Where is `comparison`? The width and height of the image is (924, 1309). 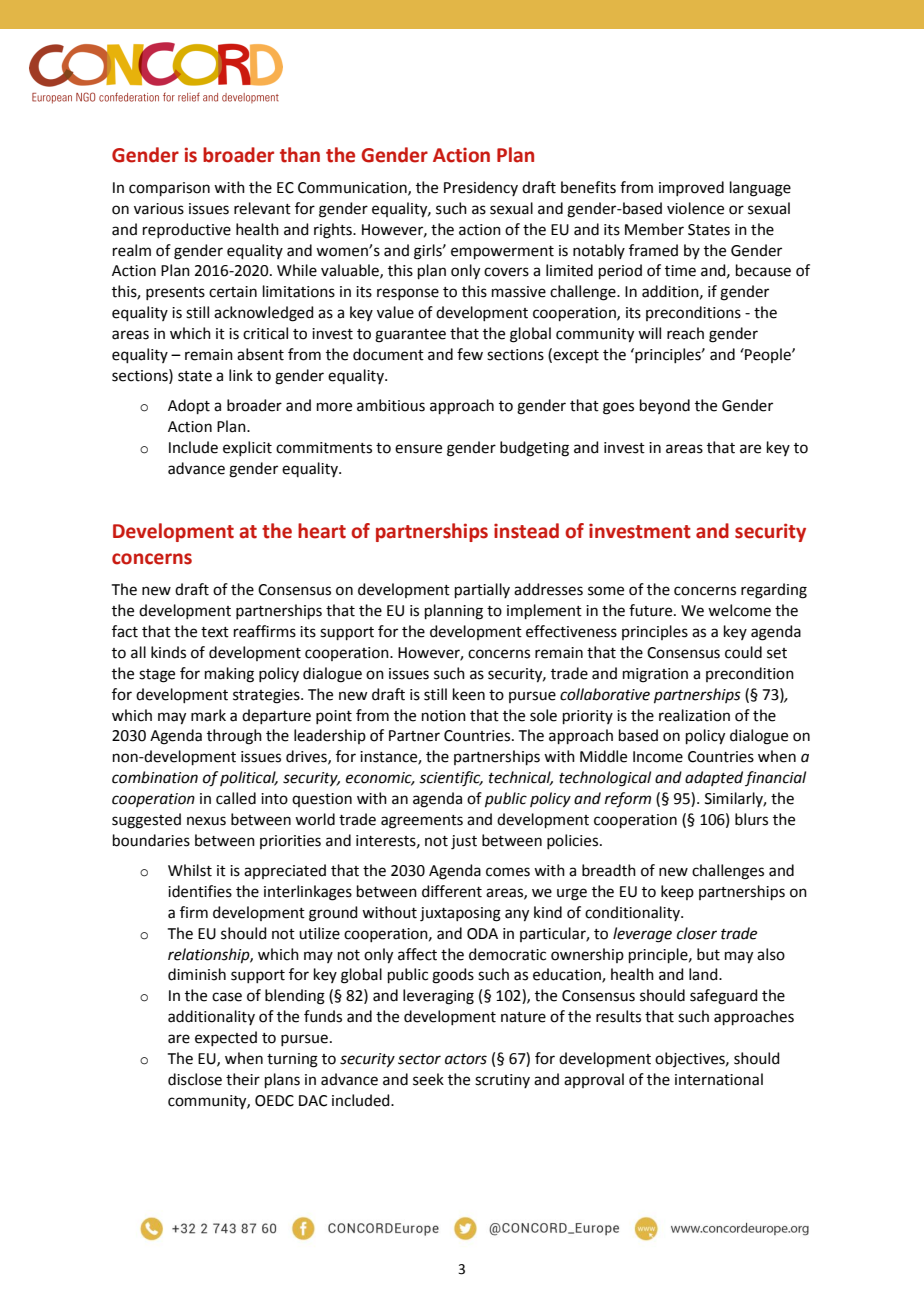
comparison is located at coordinates (169, 189).
